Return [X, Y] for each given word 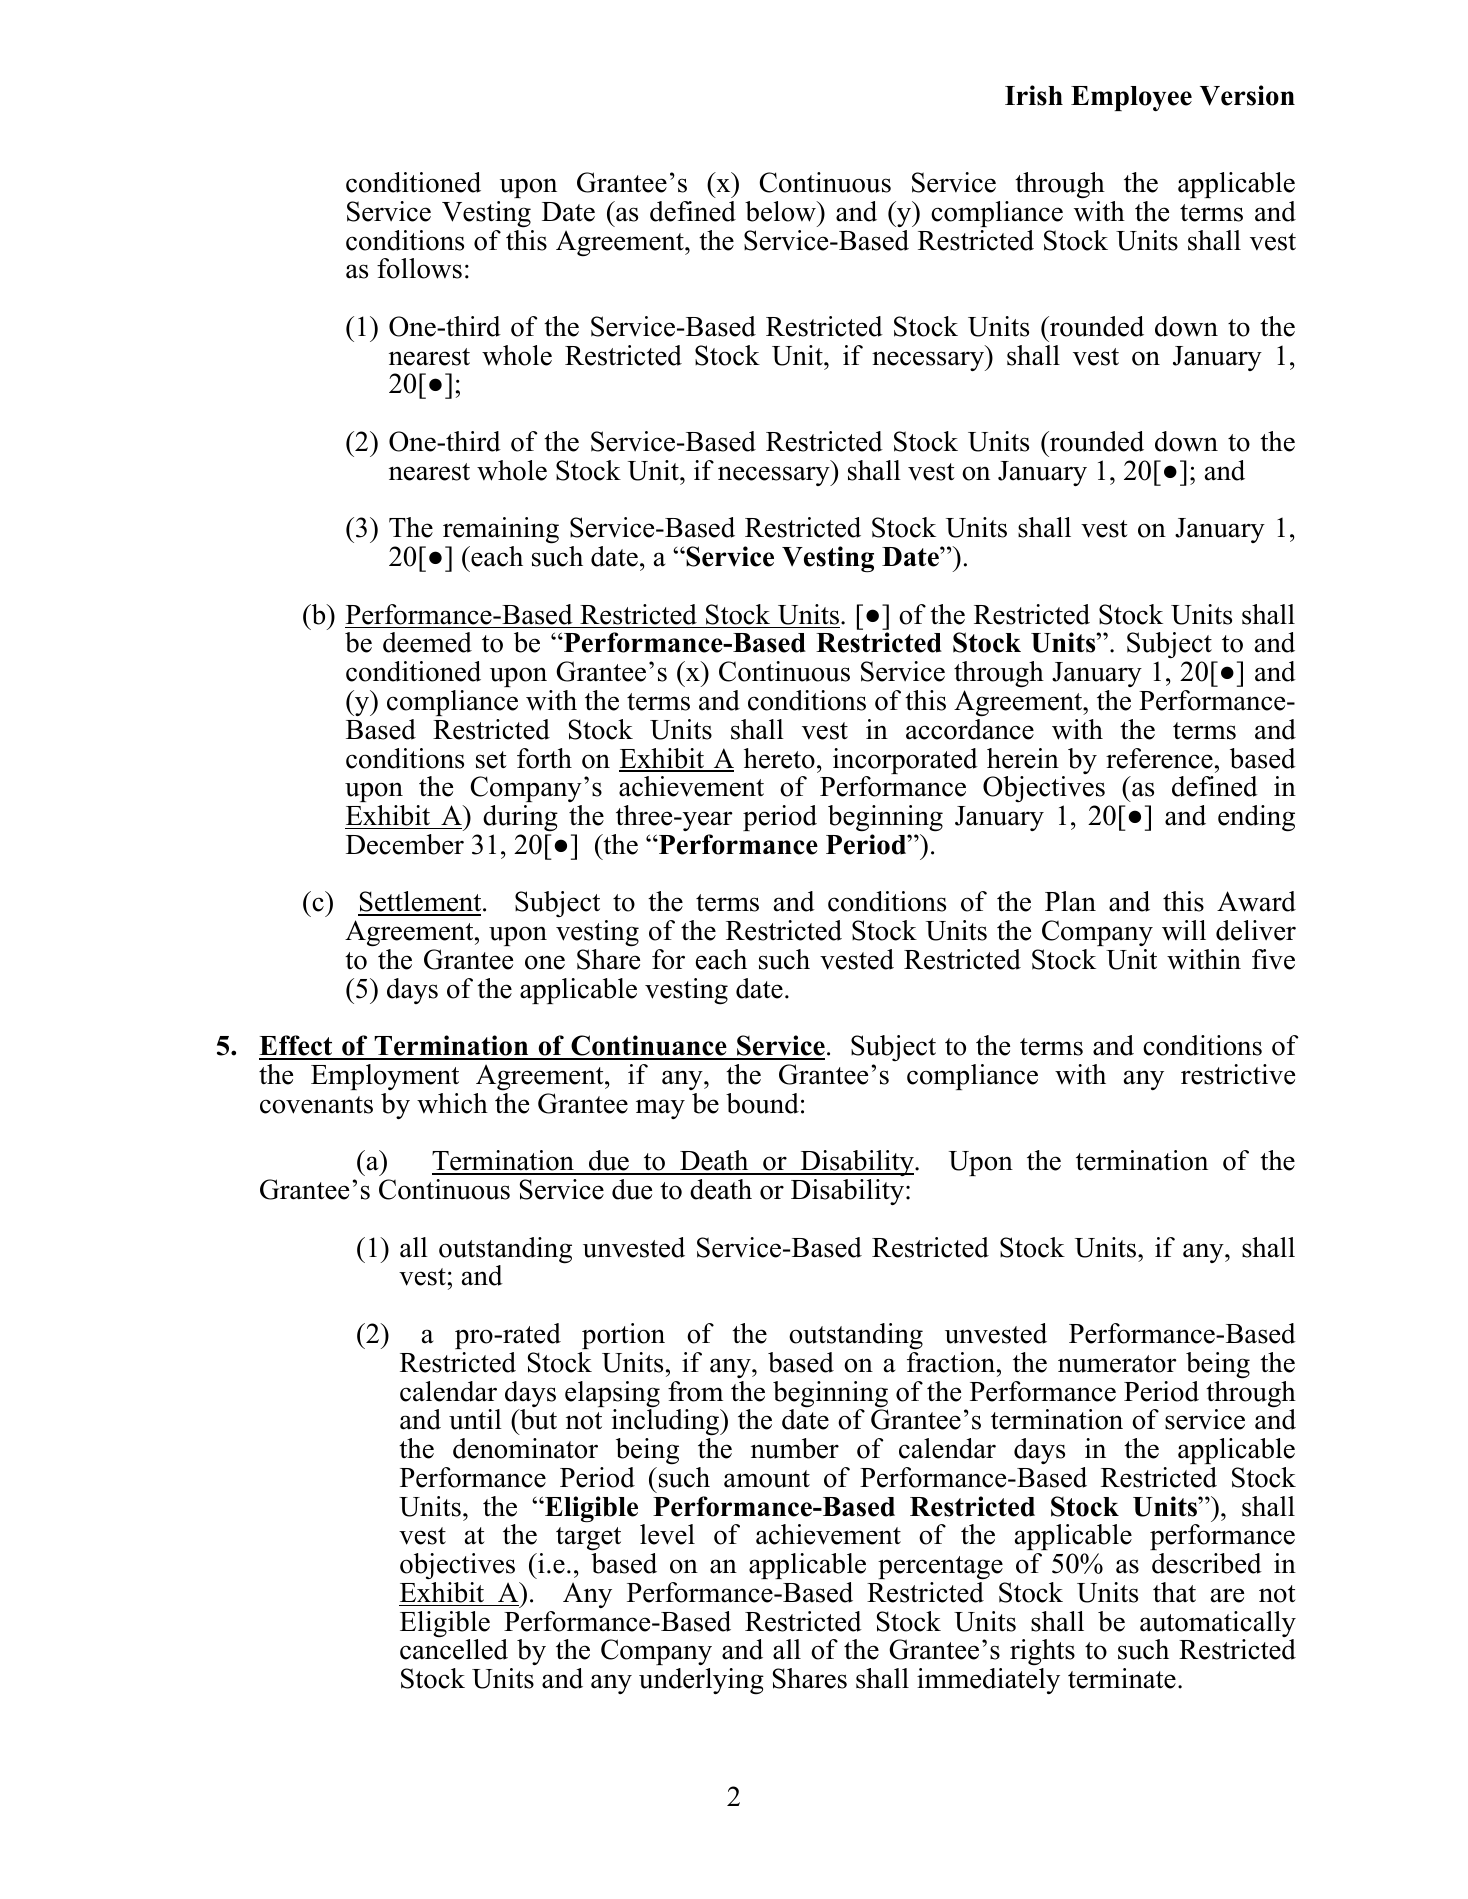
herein [1023, 758]
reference [1159, 758]
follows [419, 268]
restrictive [1238, 1074]
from [695, 1391]
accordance [970, 729]
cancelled [454, 1648]
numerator [1117, 1364]
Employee [1131, 98]
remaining [501, 532]
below [781, 211]
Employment [385, 1077]
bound [762, 1103]
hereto [779, 758]
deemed [427, 642]
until [475, 1419]
